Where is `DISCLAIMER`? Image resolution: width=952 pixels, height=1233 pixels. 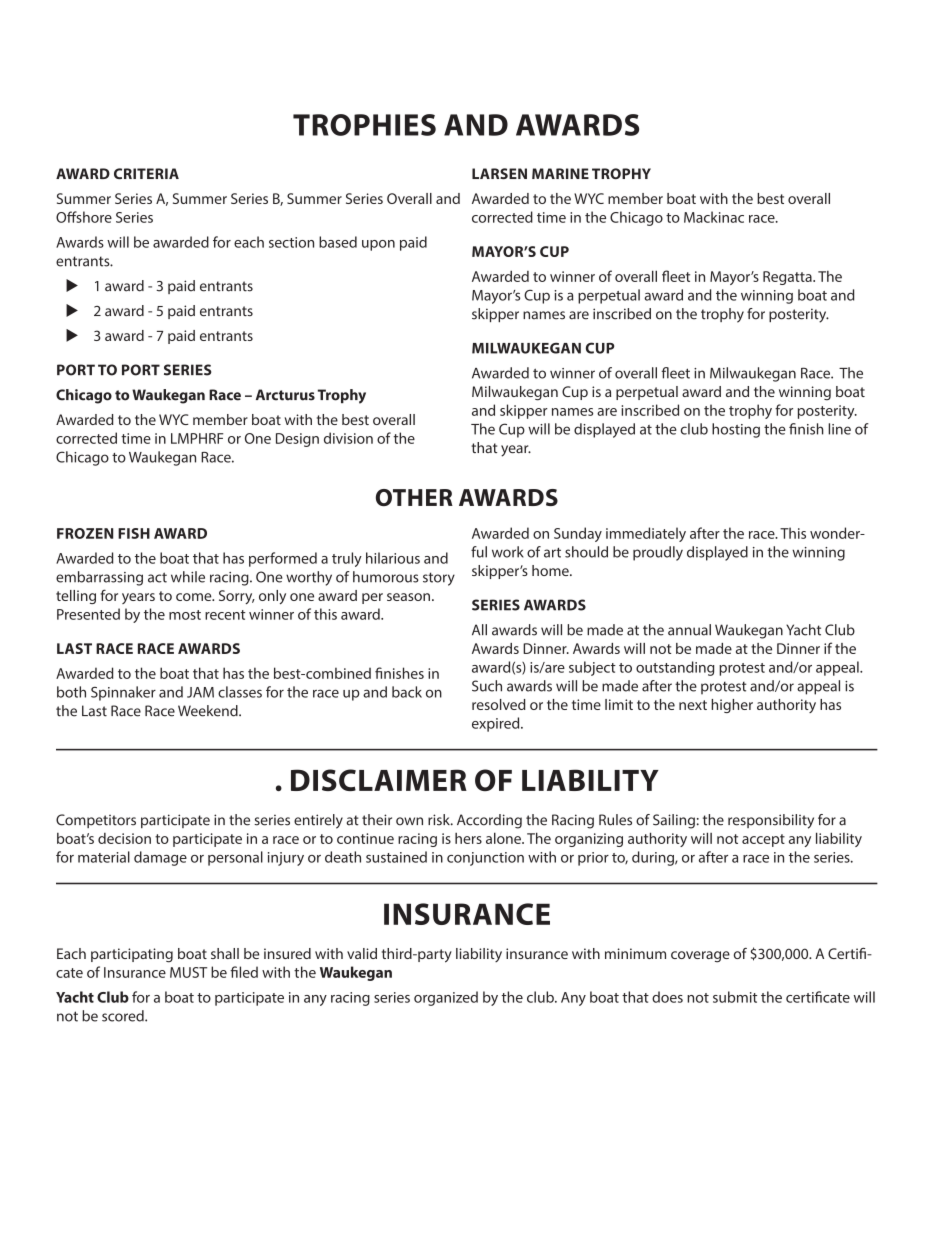 DISCLAIMER is located at coordinates (379, 780).
